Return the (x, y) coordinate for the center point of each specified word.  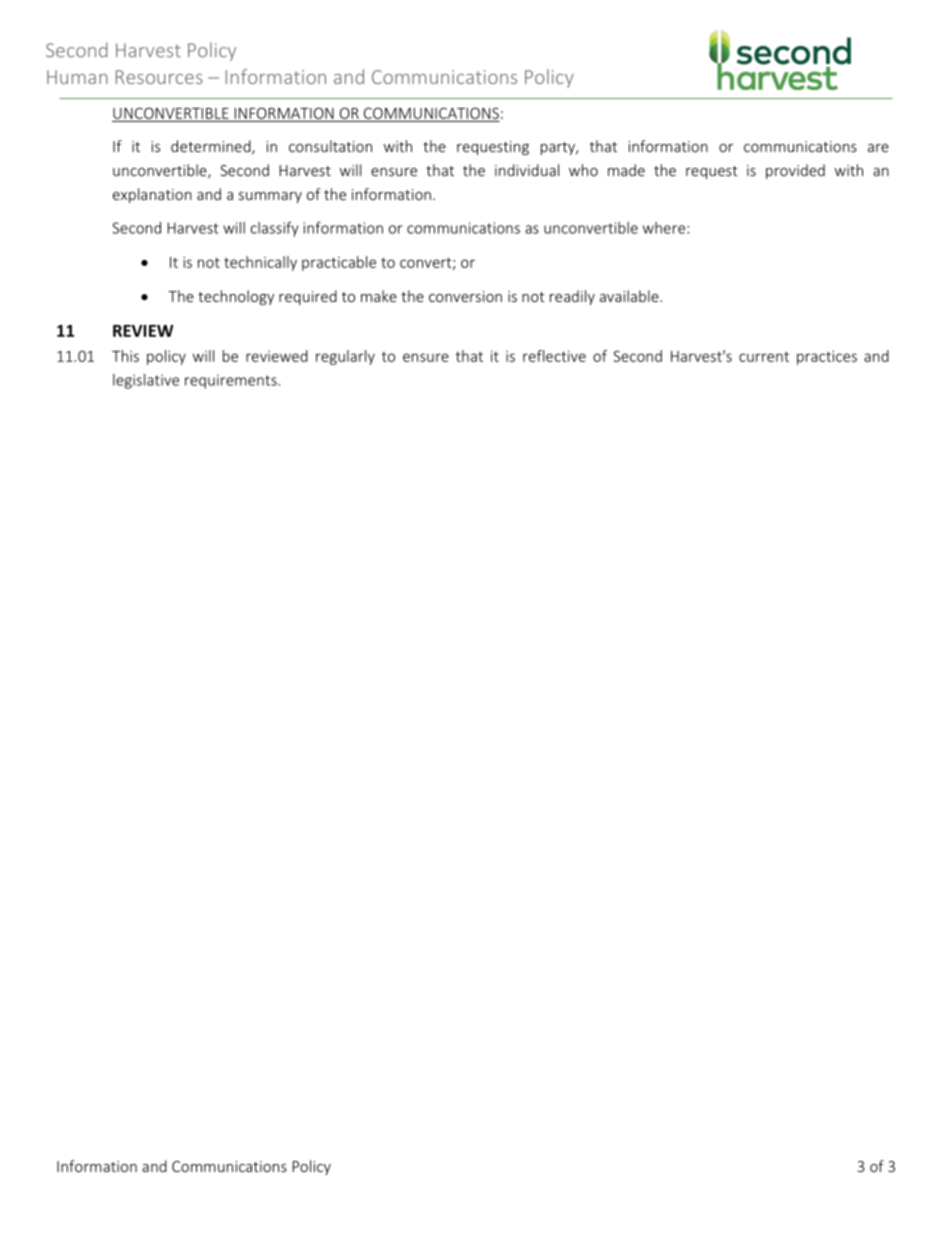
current (764, 357)
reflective (554, 356)
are (878, 148)
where (664, 228)
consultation (330, 146)
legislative (146, 381)
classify (275, 229)
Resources (159, 77)
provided (795, 171)
